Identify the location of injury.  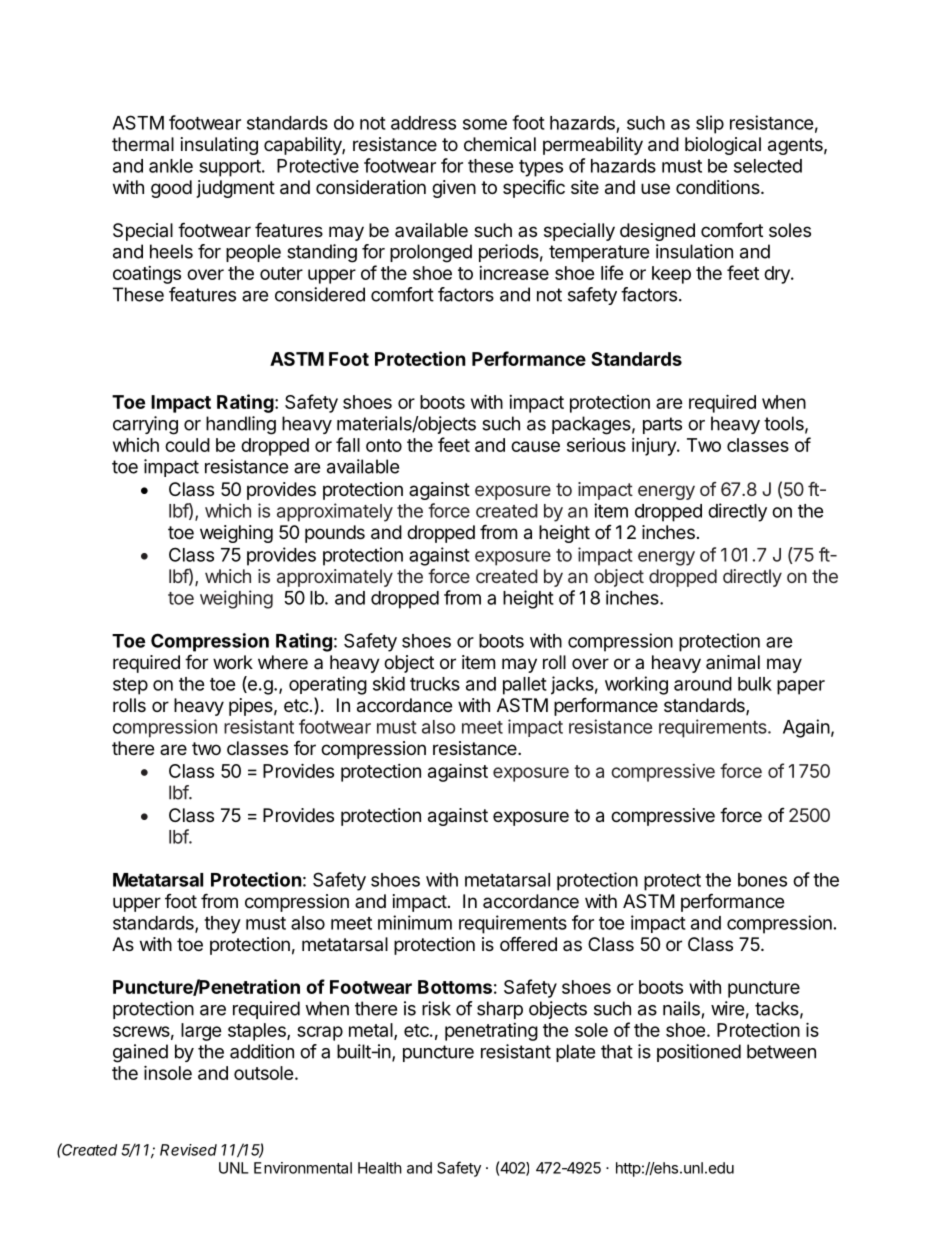
(655, 447).
